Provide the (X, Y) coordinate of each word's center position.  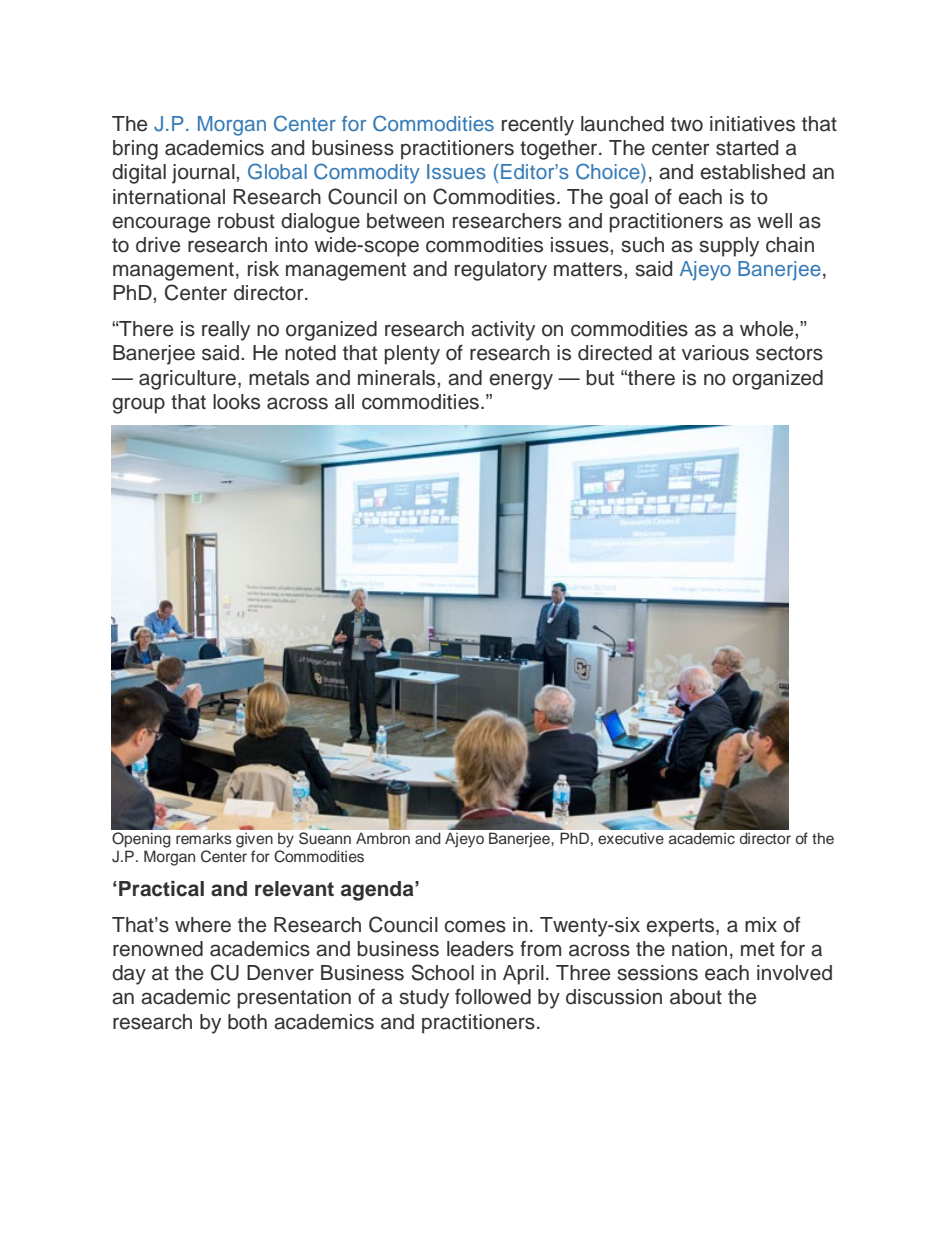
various (715, 353)
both (247, 1022)
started (747, 148)
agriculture (187, 380)
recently (538, 126)
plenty (412, 355)
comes (475, 926)
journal (204, 174)
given (254, 840)
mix (761, 924)
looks (236, 402)
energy (521, 381)
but (600, 378)
